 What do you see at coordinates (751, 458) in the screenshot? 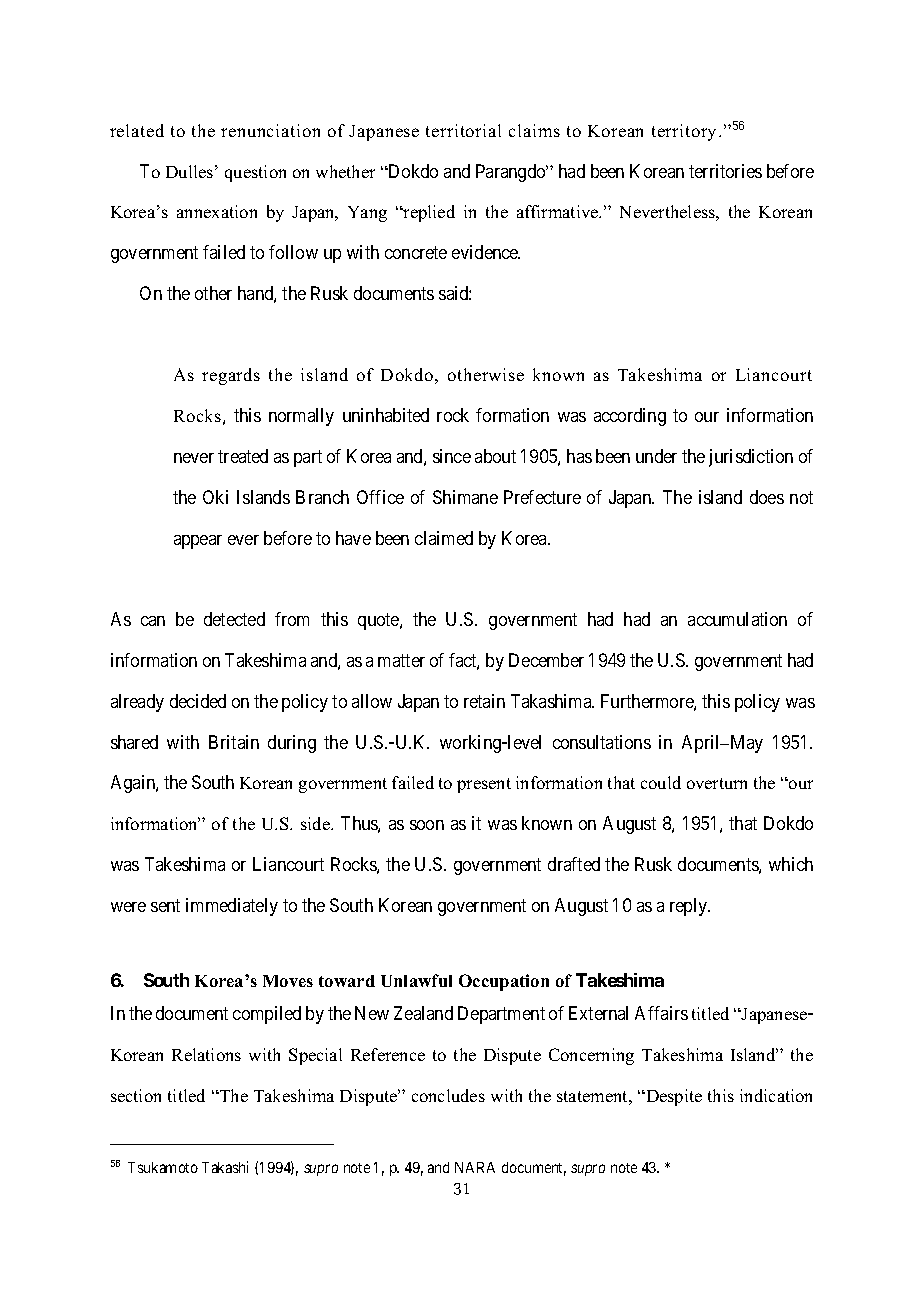
I see `jurisdiction` at bounding box center [751, 458].
